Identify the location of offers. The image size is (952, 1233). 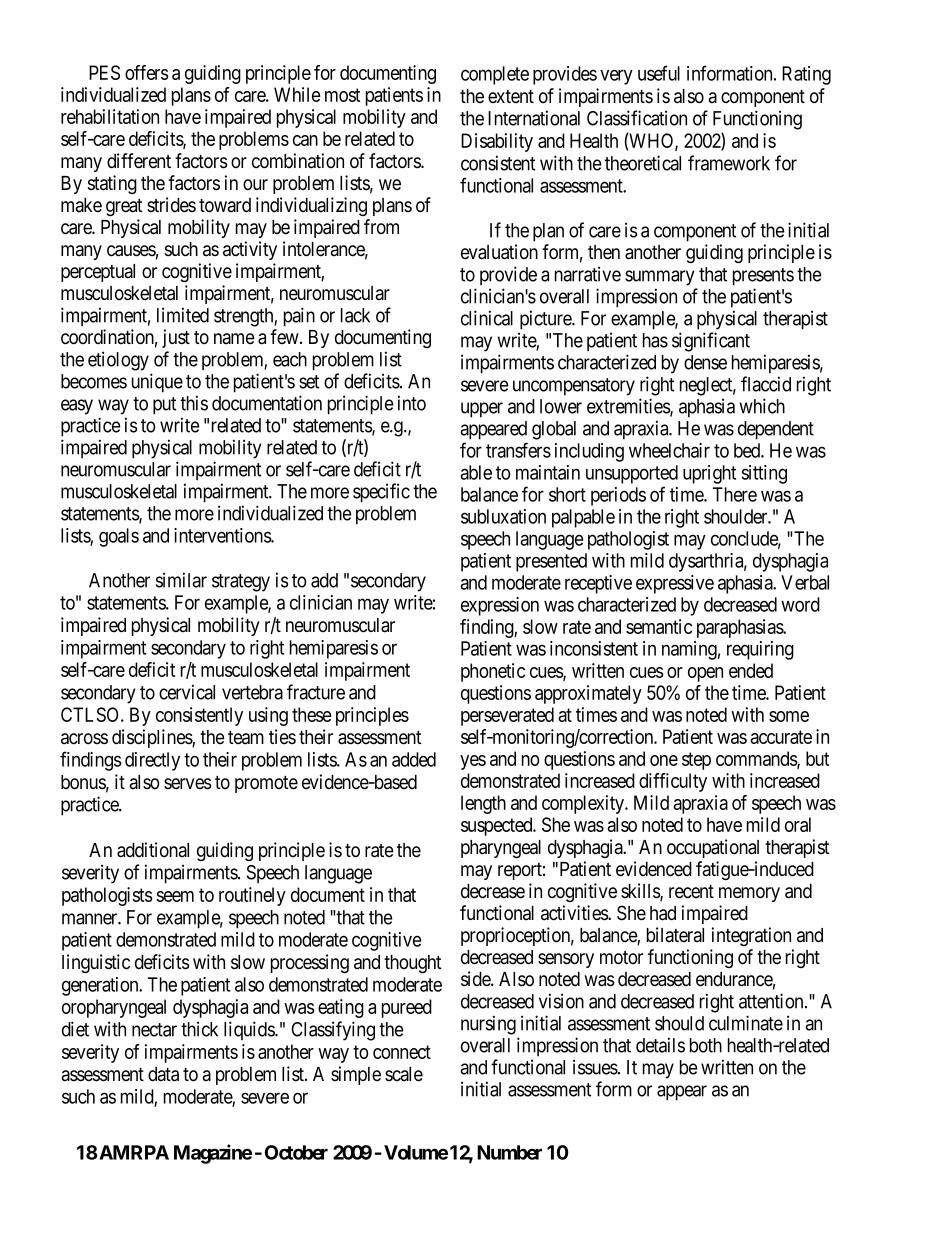
(147, 72).
